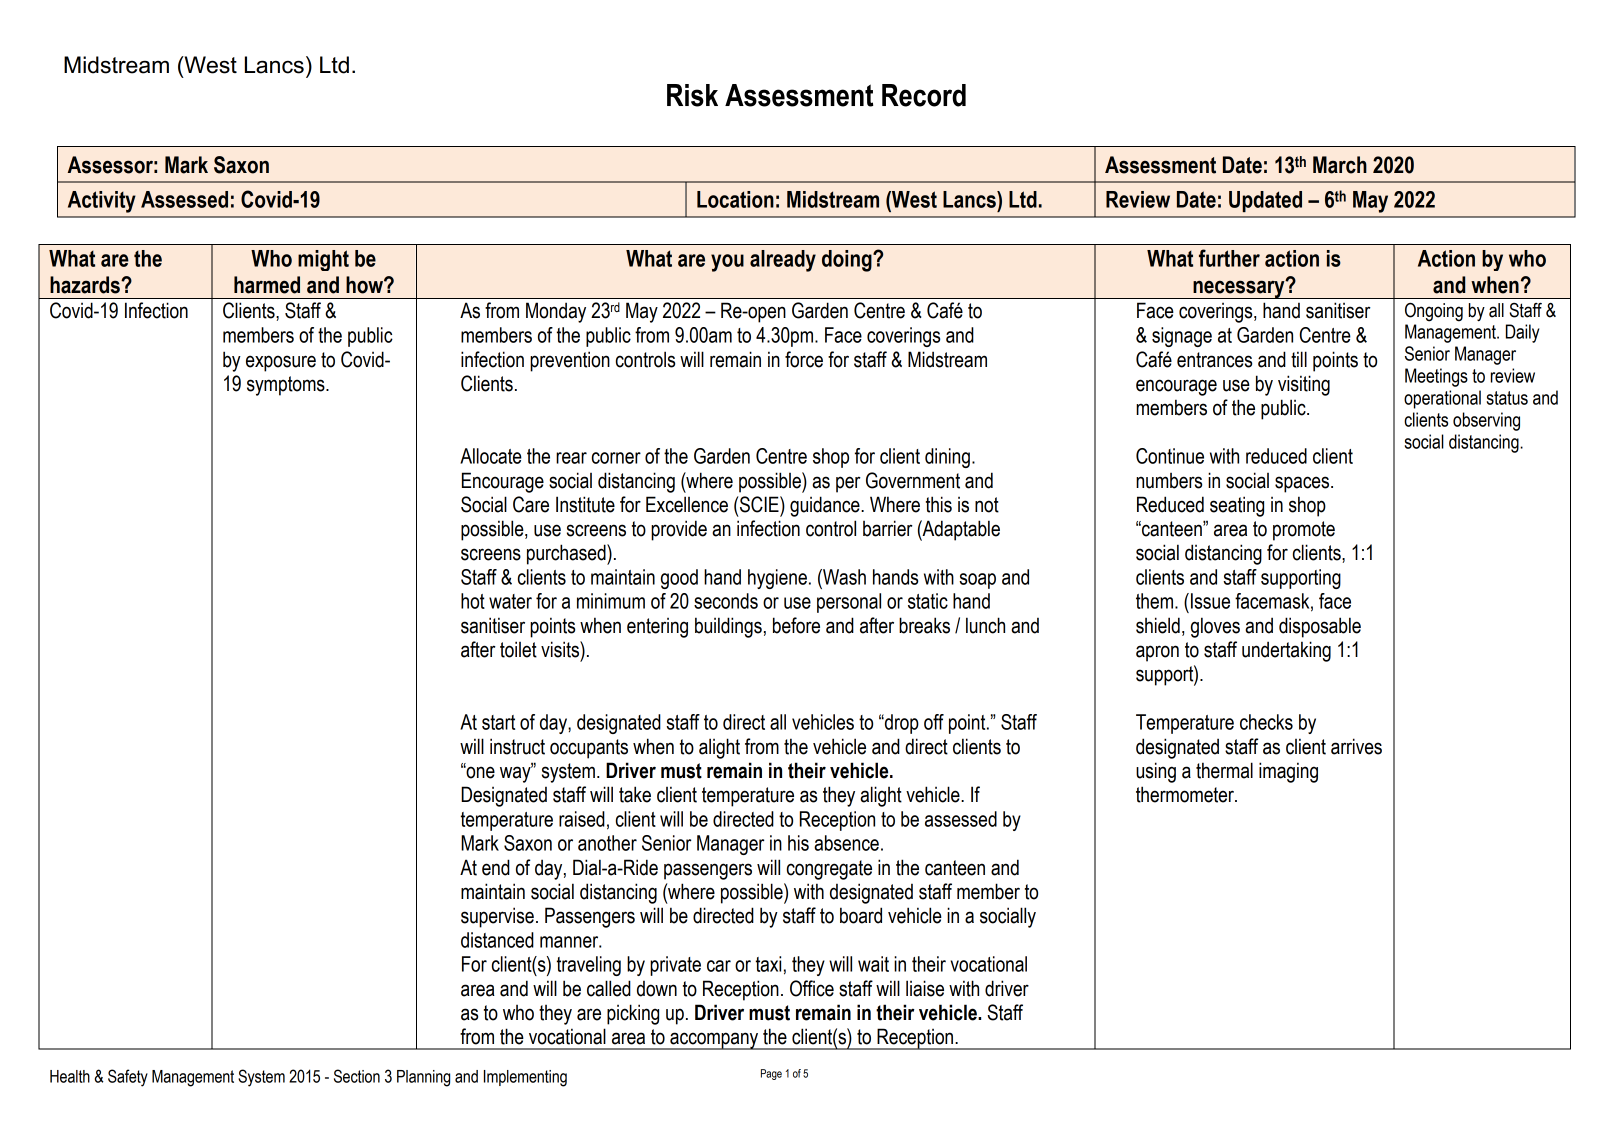 Image resolution: width=1613 pixels, height=1141 pixels. Describe the element at coordinates (102, 202) in the image. I see `Activity` at that location.
